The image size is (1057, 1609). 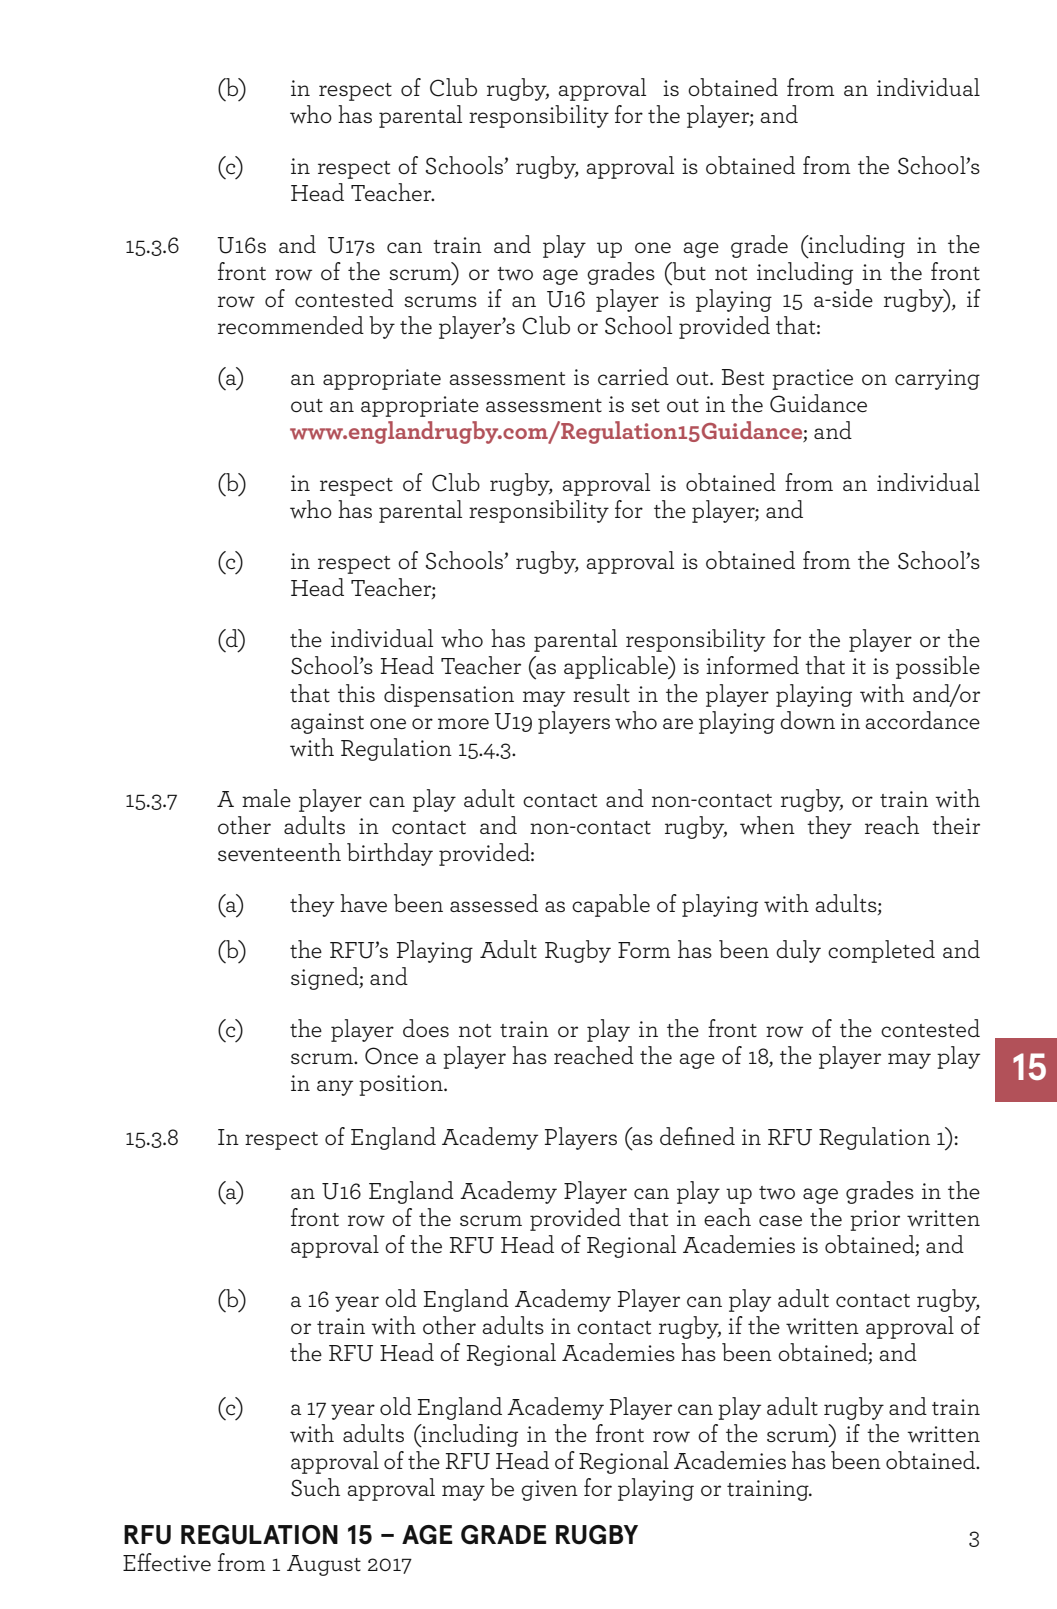 What do you see at coordinates (315, 1487) in the document?
I see `Such` at bounding box center [315, 1487].
